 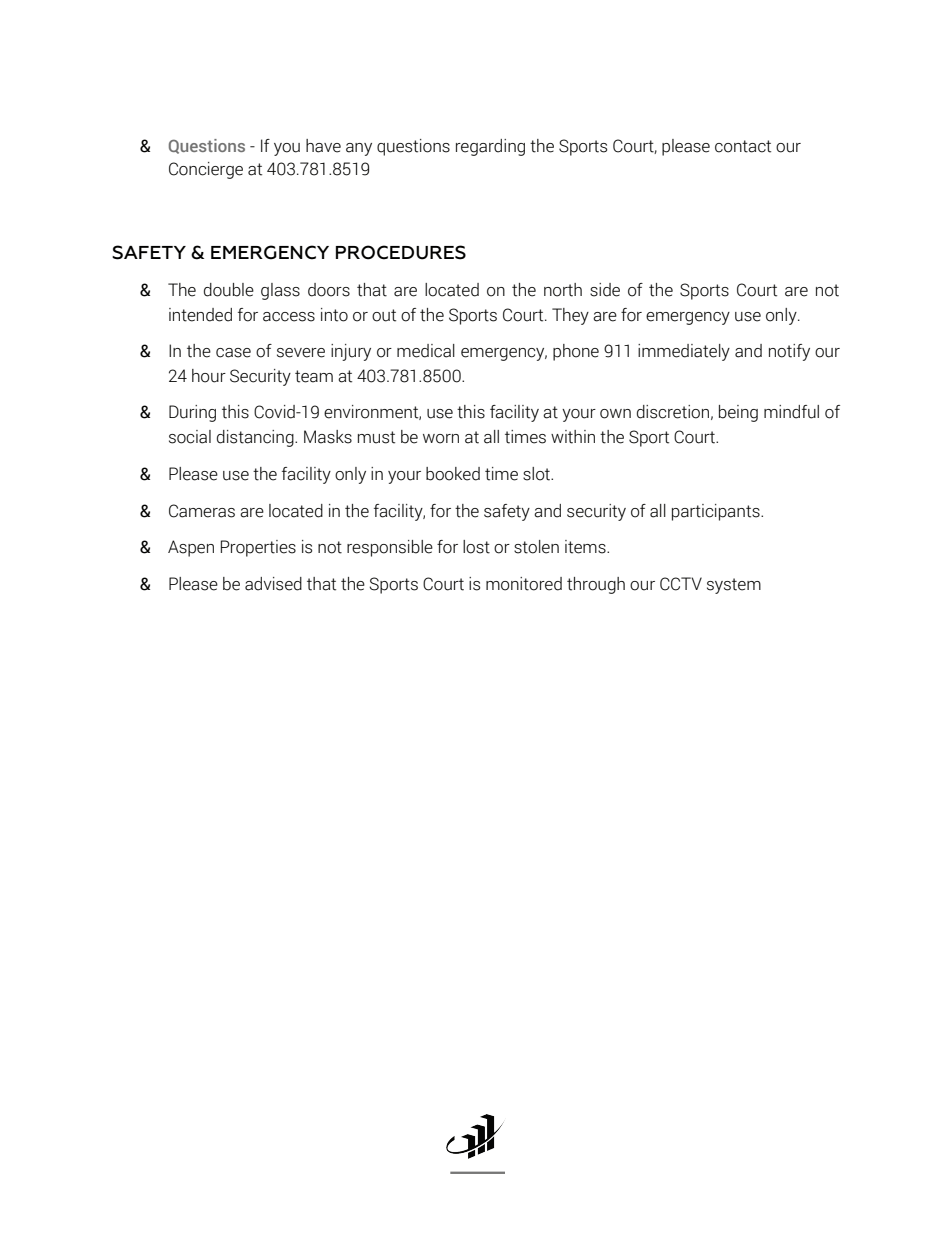 I want to click on advised, so click(x=273, y=584).
